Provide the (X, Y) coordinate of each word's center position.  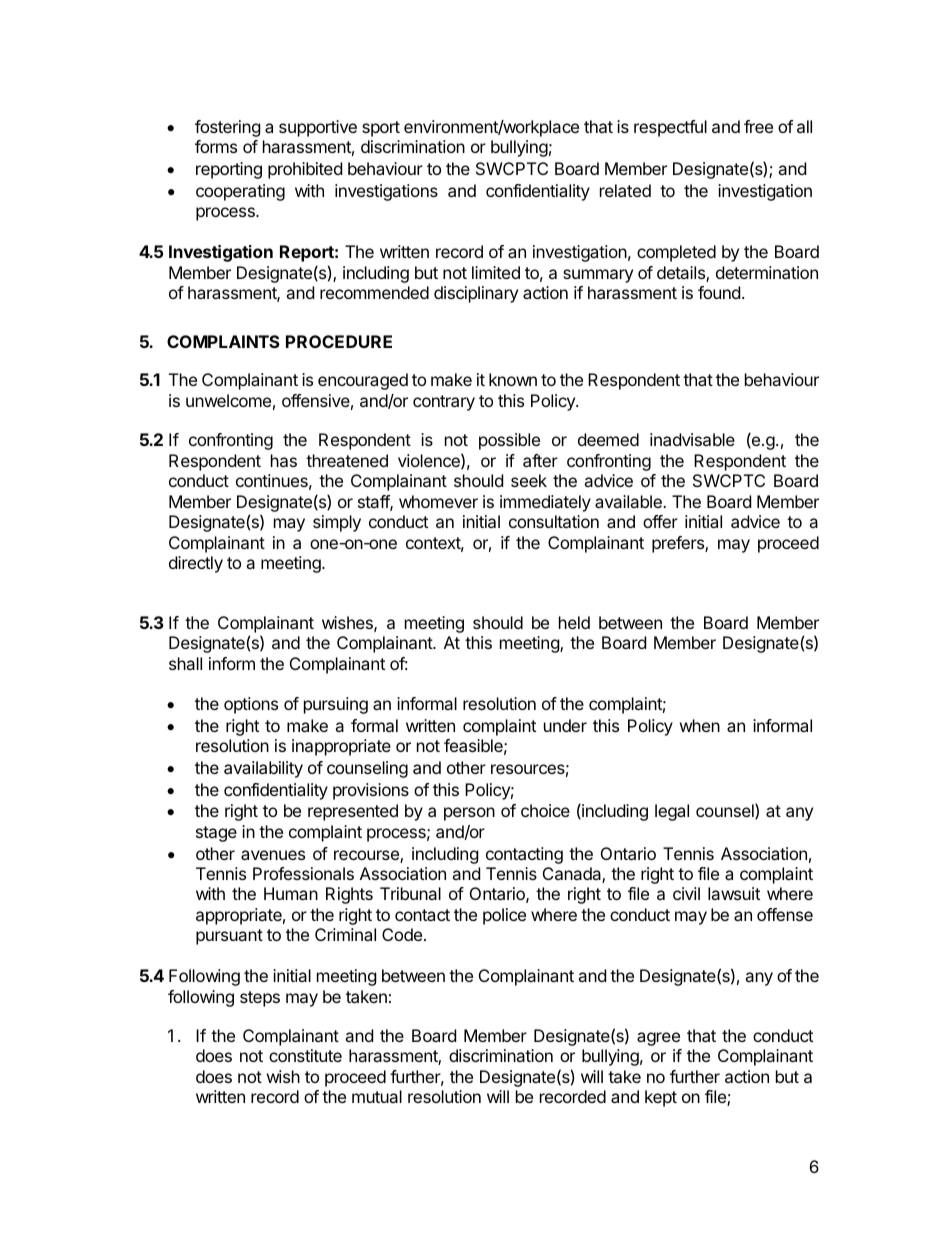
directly (196, 564)
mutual (377, 1096)
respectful (670, 128)
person (469, 814)
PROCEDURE (339, 341)
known (513, 379)
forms (216, 146)
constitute (305, 1055)
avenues (273, 855)
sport (381, 129)
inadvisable (692, 439)
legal (672, 812)
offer (660, 521)
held (574, 622)
